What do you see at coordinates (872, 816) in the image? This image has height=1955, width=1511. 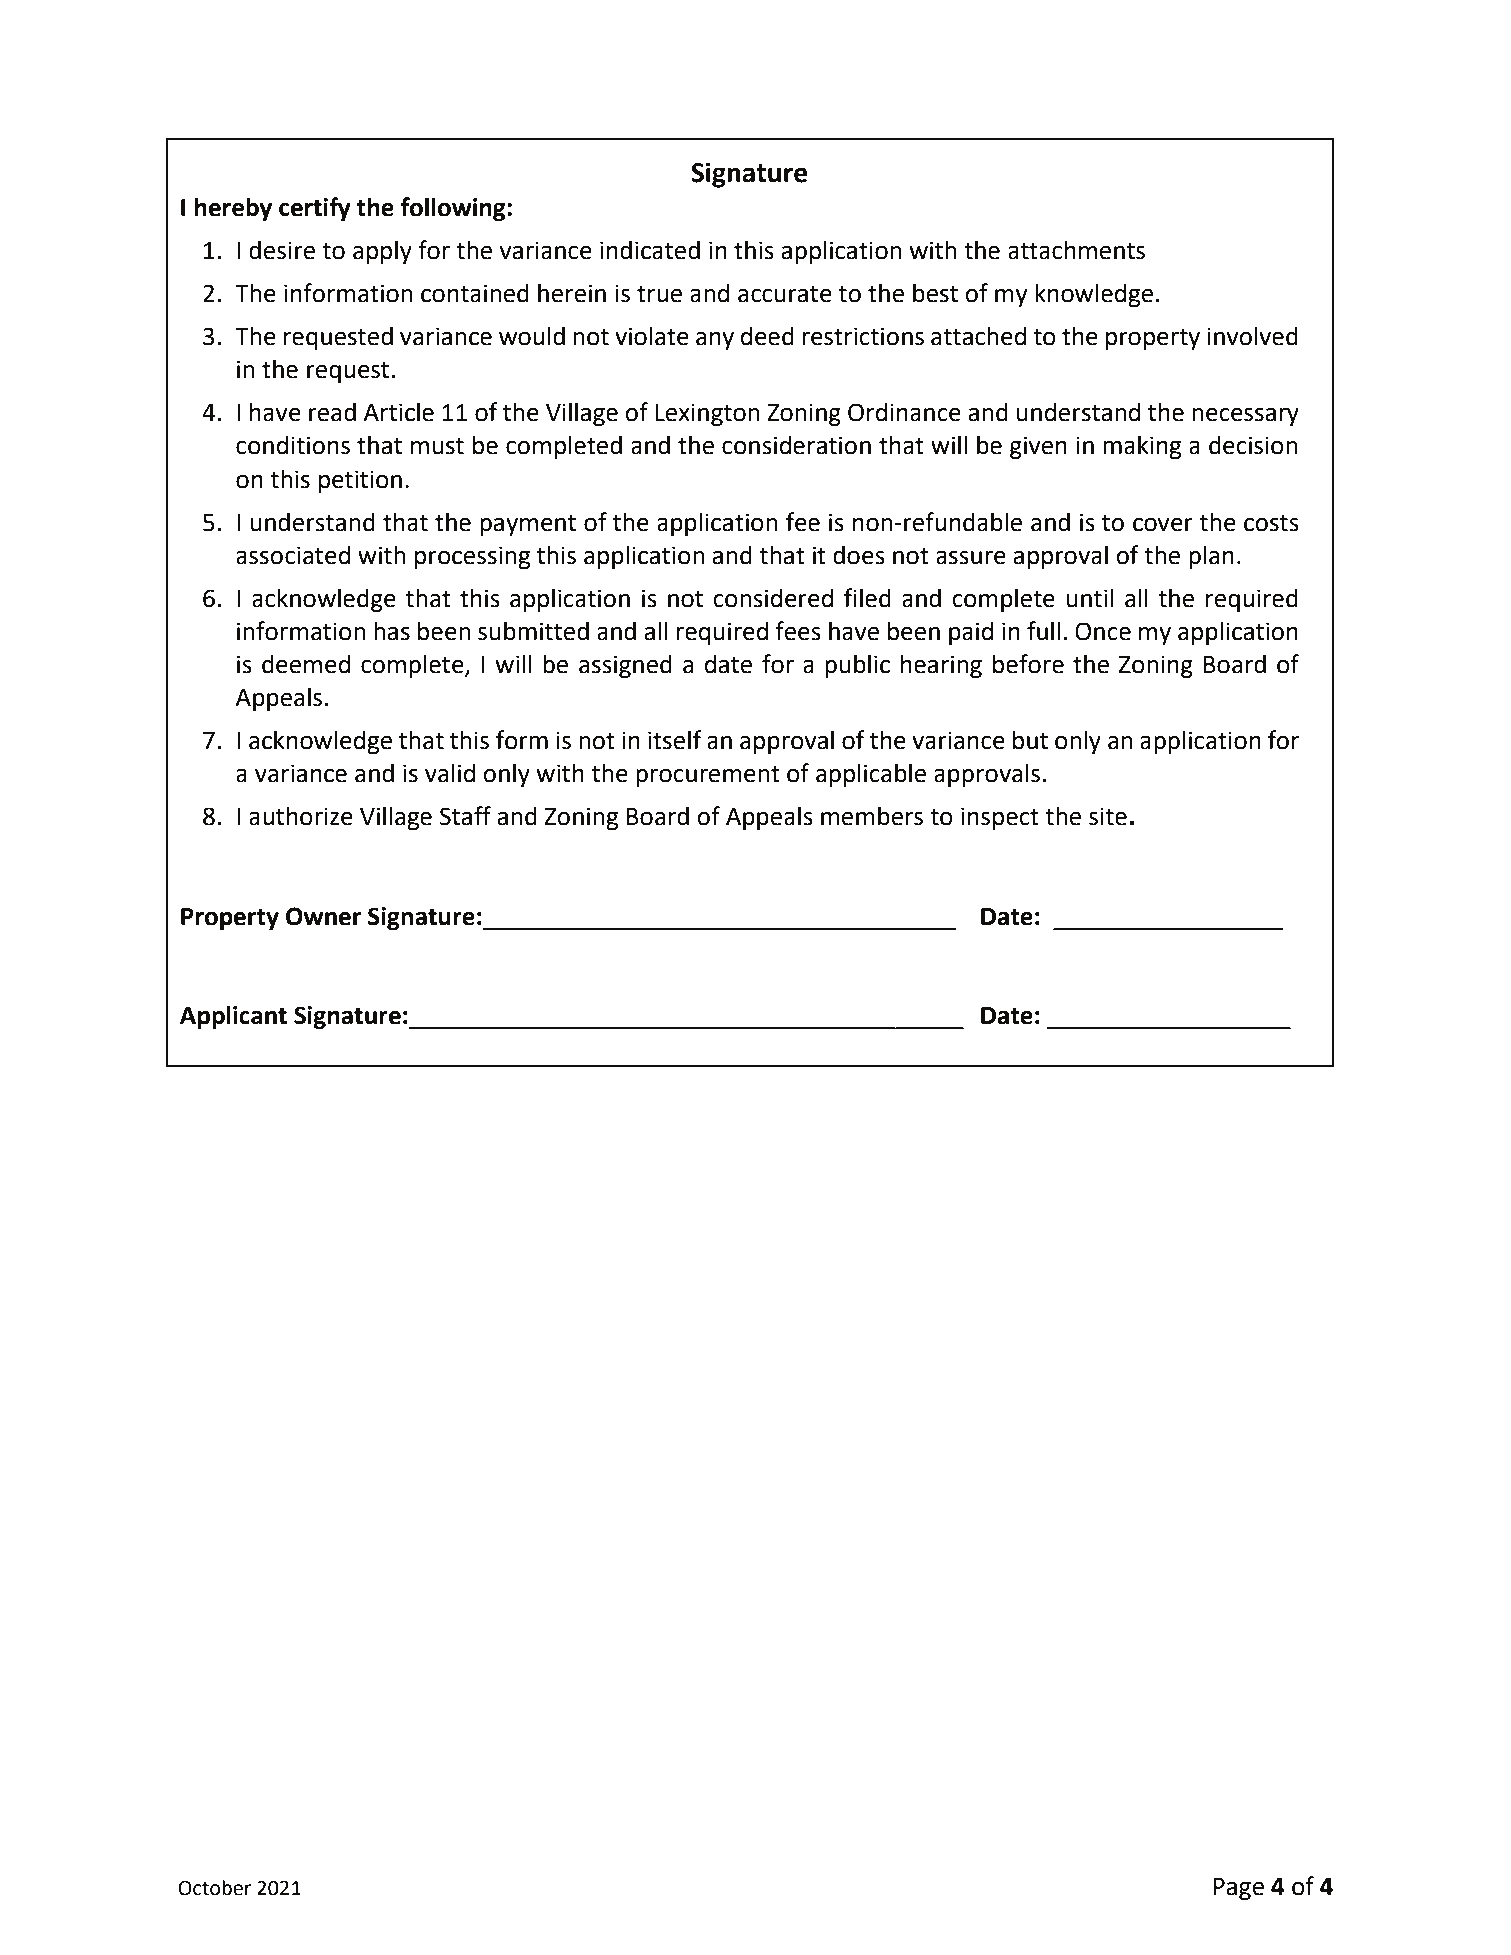 I see `members` at bounding box center [872, 816].
